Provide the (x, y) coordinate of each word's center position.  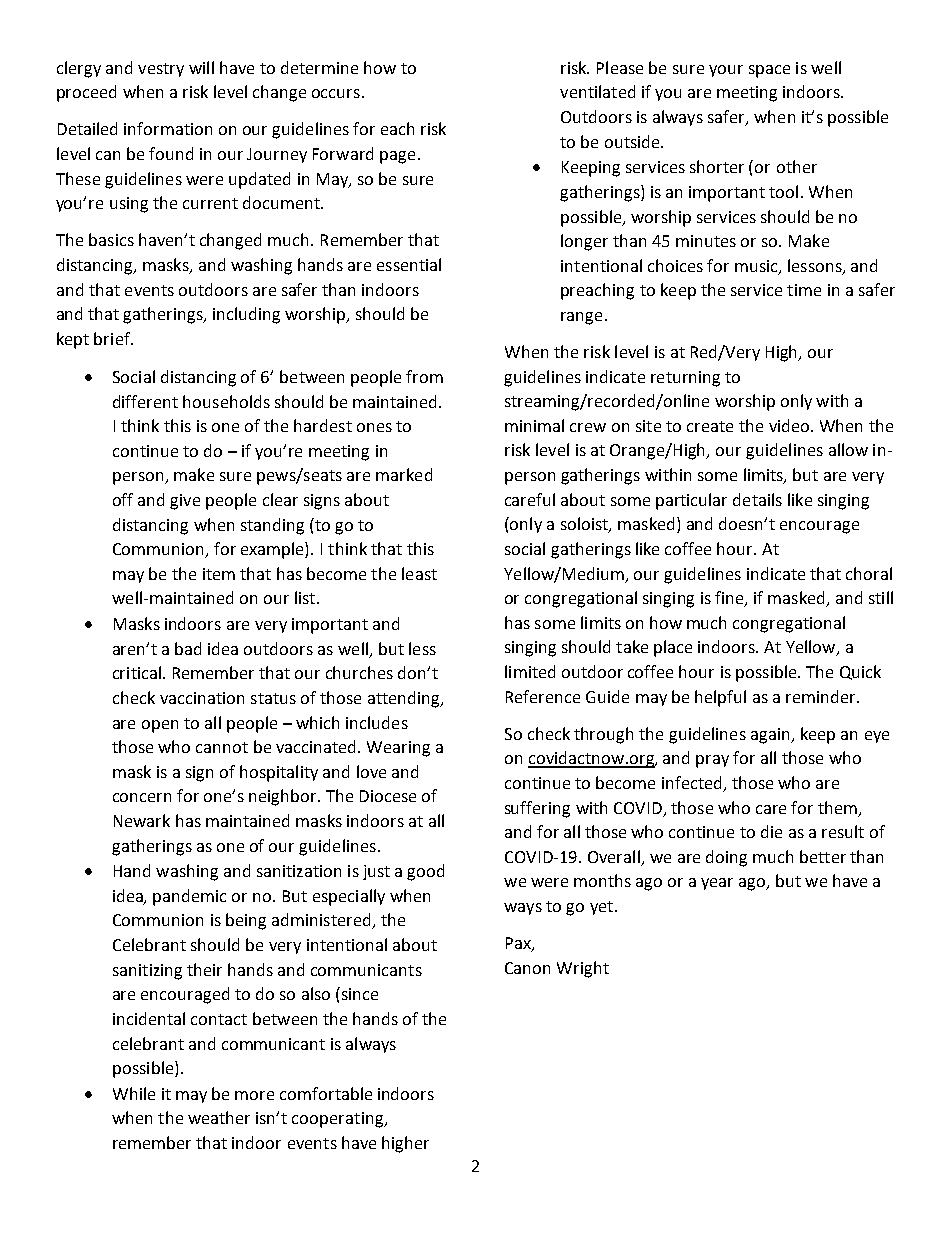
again (771, 736)
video (790, 425)
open (160, 726)
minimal (534, 425)
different (145, 401)
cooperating (338, 1120)
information (168, 128)
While (134, 1093)
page (397, 157)
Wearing (398, 749)
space (769, 71)
